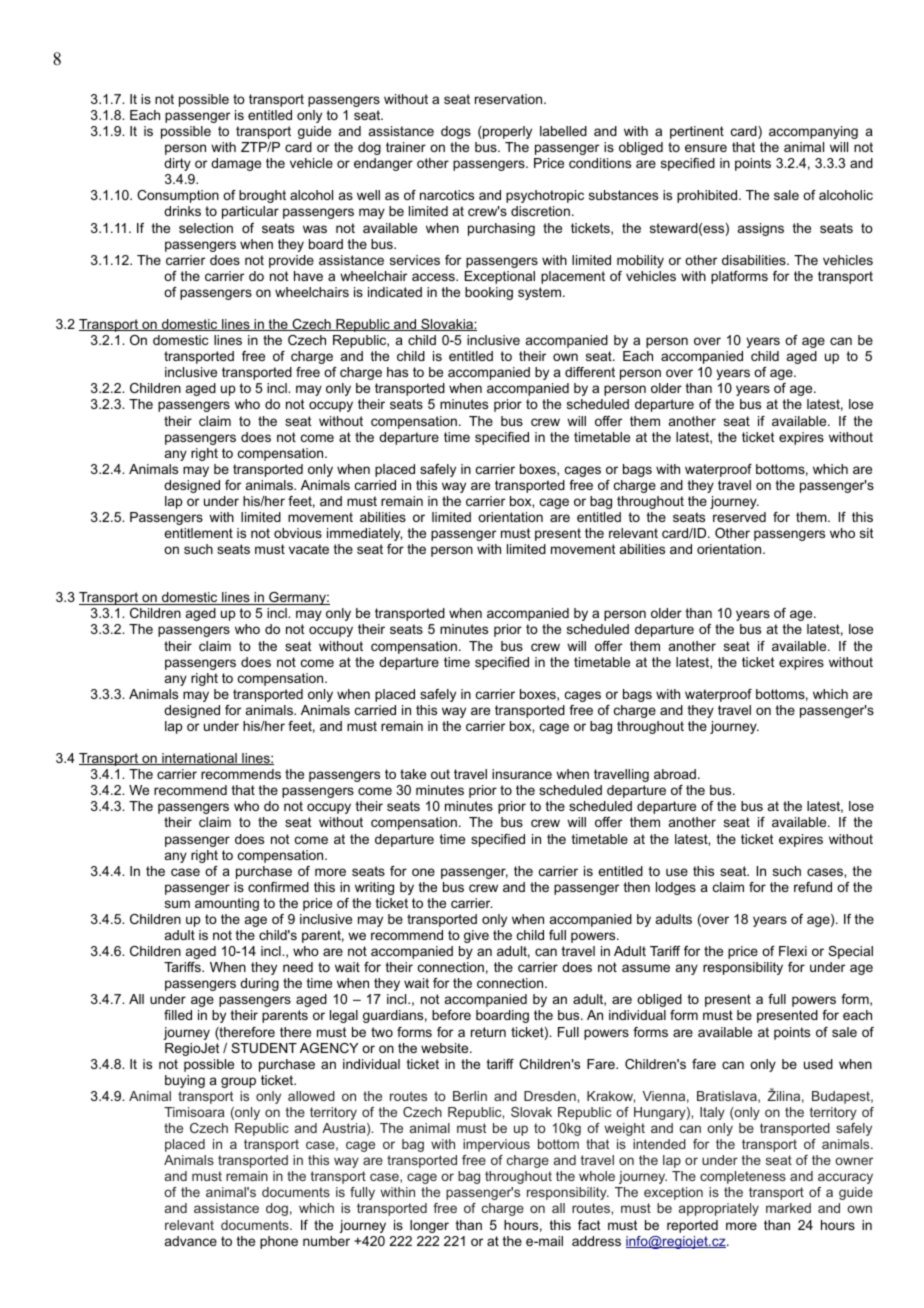 The width and height of the image is (924, 1308). I want to click on properly, so click(506, 132).
